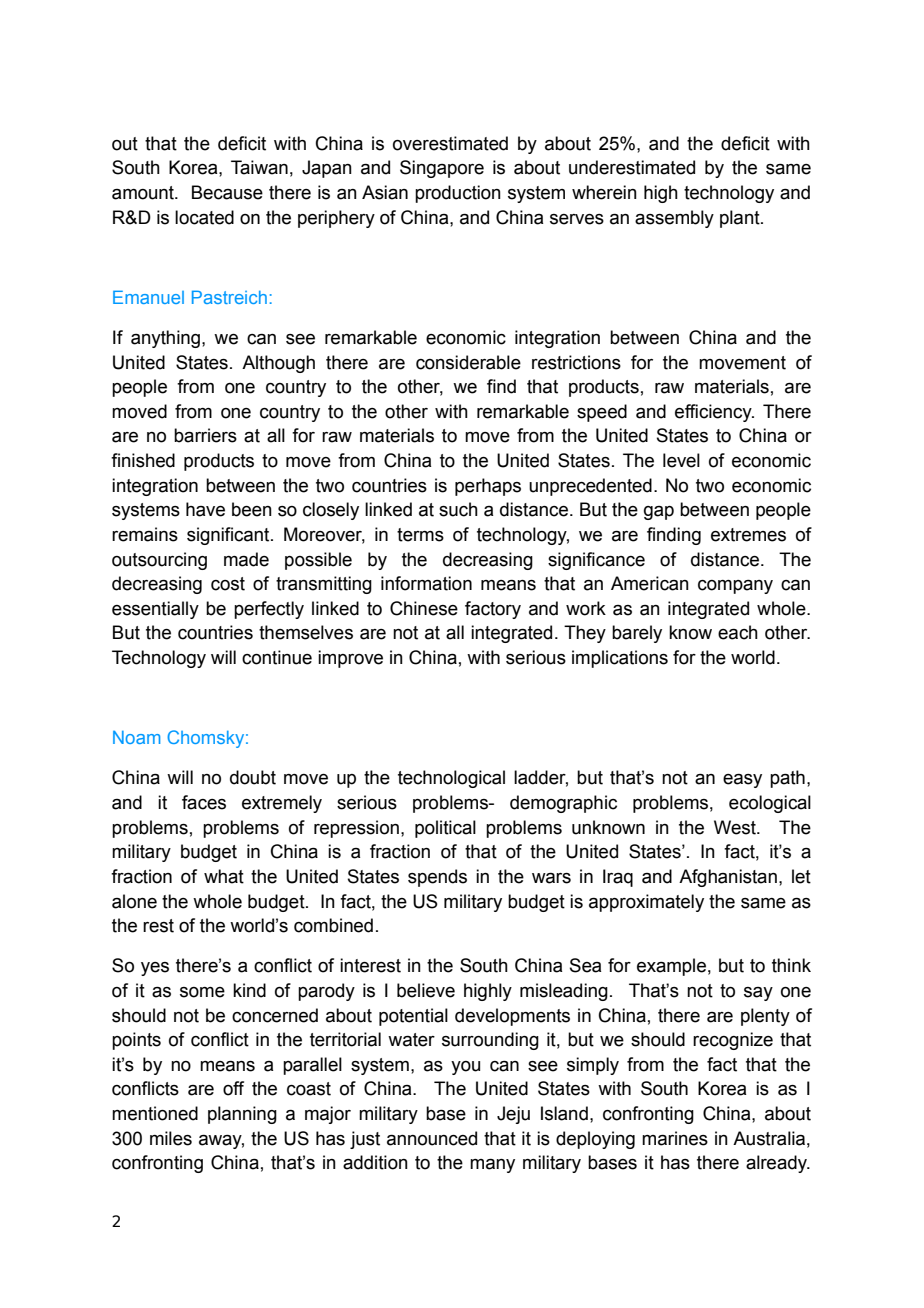 Image resolution: width=924 pixels, height=1308 pixels. What do you see at coordinates (227, 192) in the page?
I see `Because` at bounding box center [227, 192].
